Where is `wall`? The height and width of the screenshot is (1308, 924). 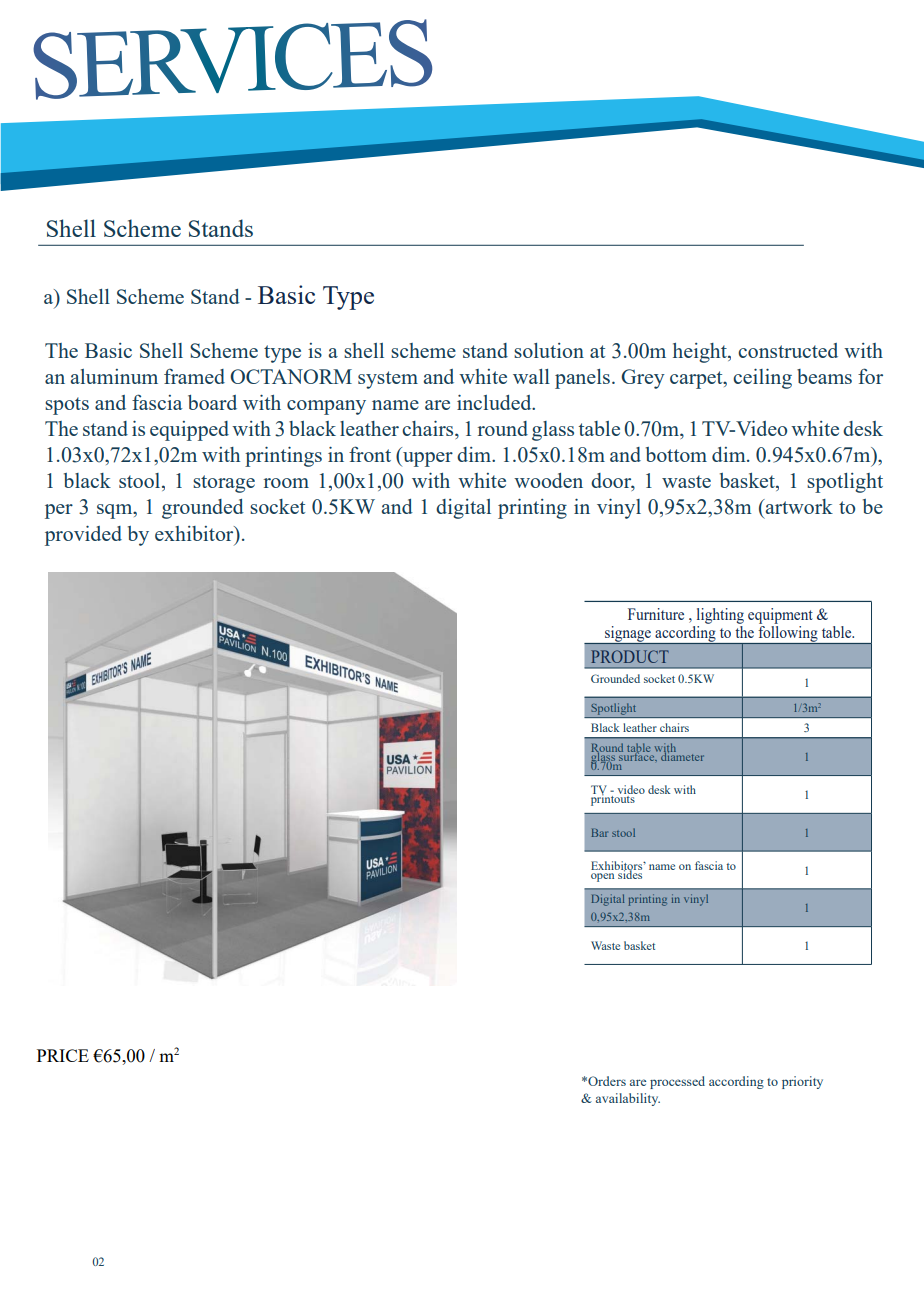
wall is located at coordinates (531, 376).
